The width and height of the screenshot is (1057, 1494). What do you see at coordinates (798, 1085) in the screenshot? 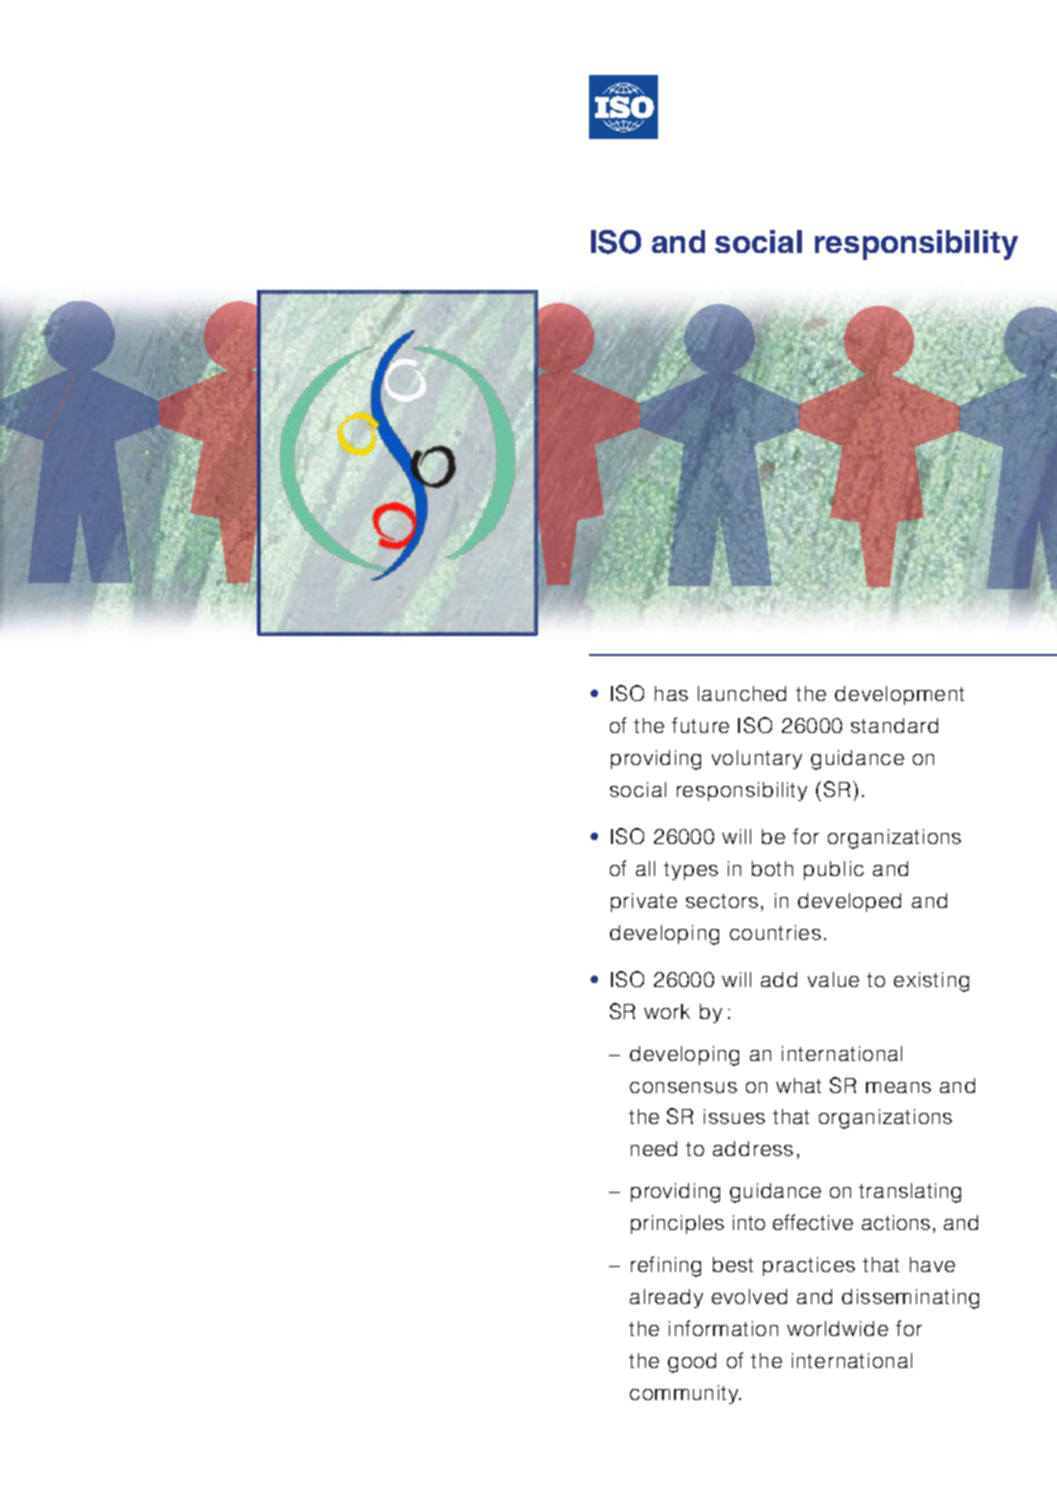
I see `what` at bounding box center [798, 1085].
